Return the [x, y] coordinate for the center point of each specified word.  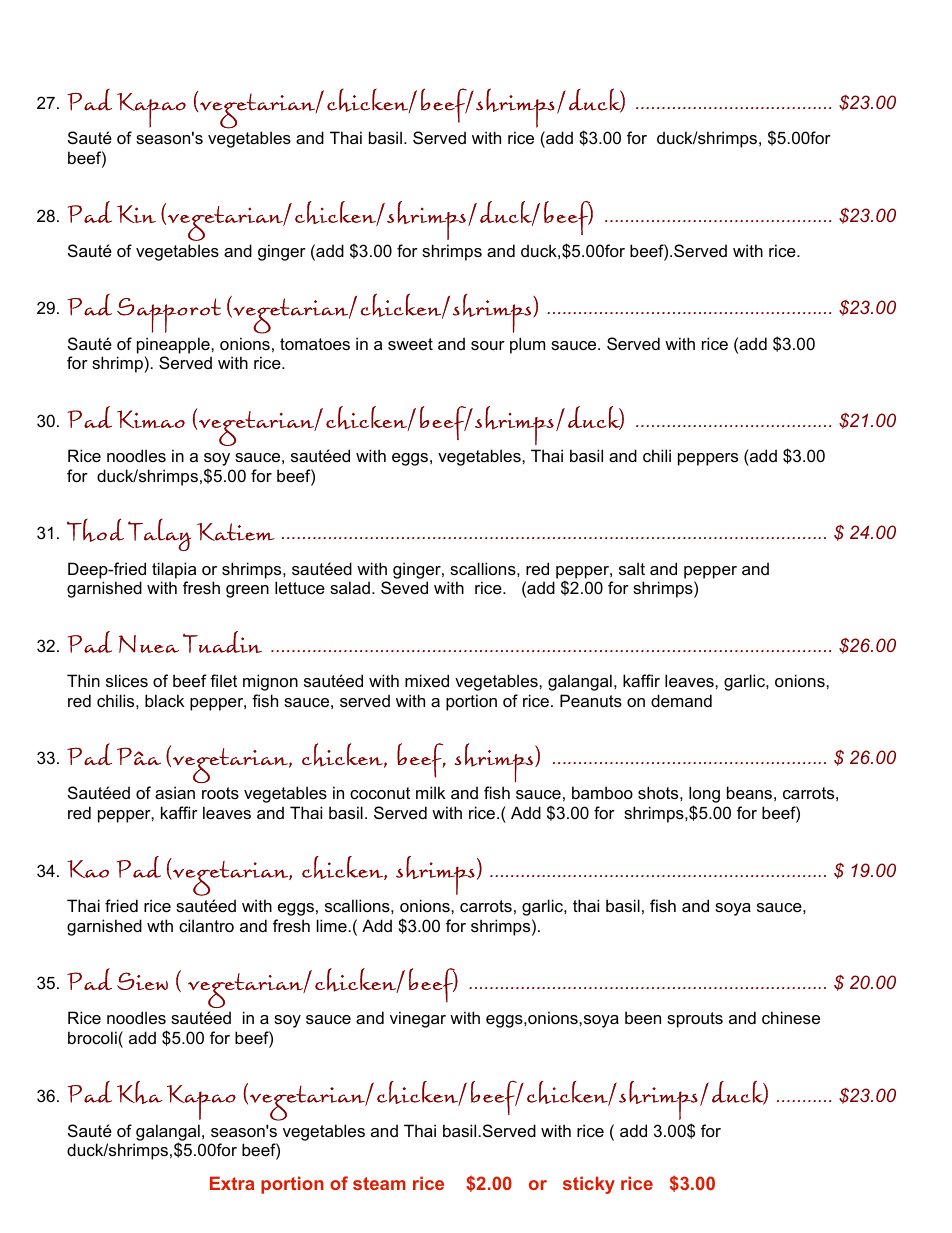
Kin [136, 214]
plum [527, 345]
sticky [589, 1185]
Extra [232, 1183]
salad [350, 587]
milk [430, 792]
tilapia [174, 570]
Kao [88, 869]
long [704, 796]
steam [379, 1183]
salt [632, 568]
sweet [410, 344]
